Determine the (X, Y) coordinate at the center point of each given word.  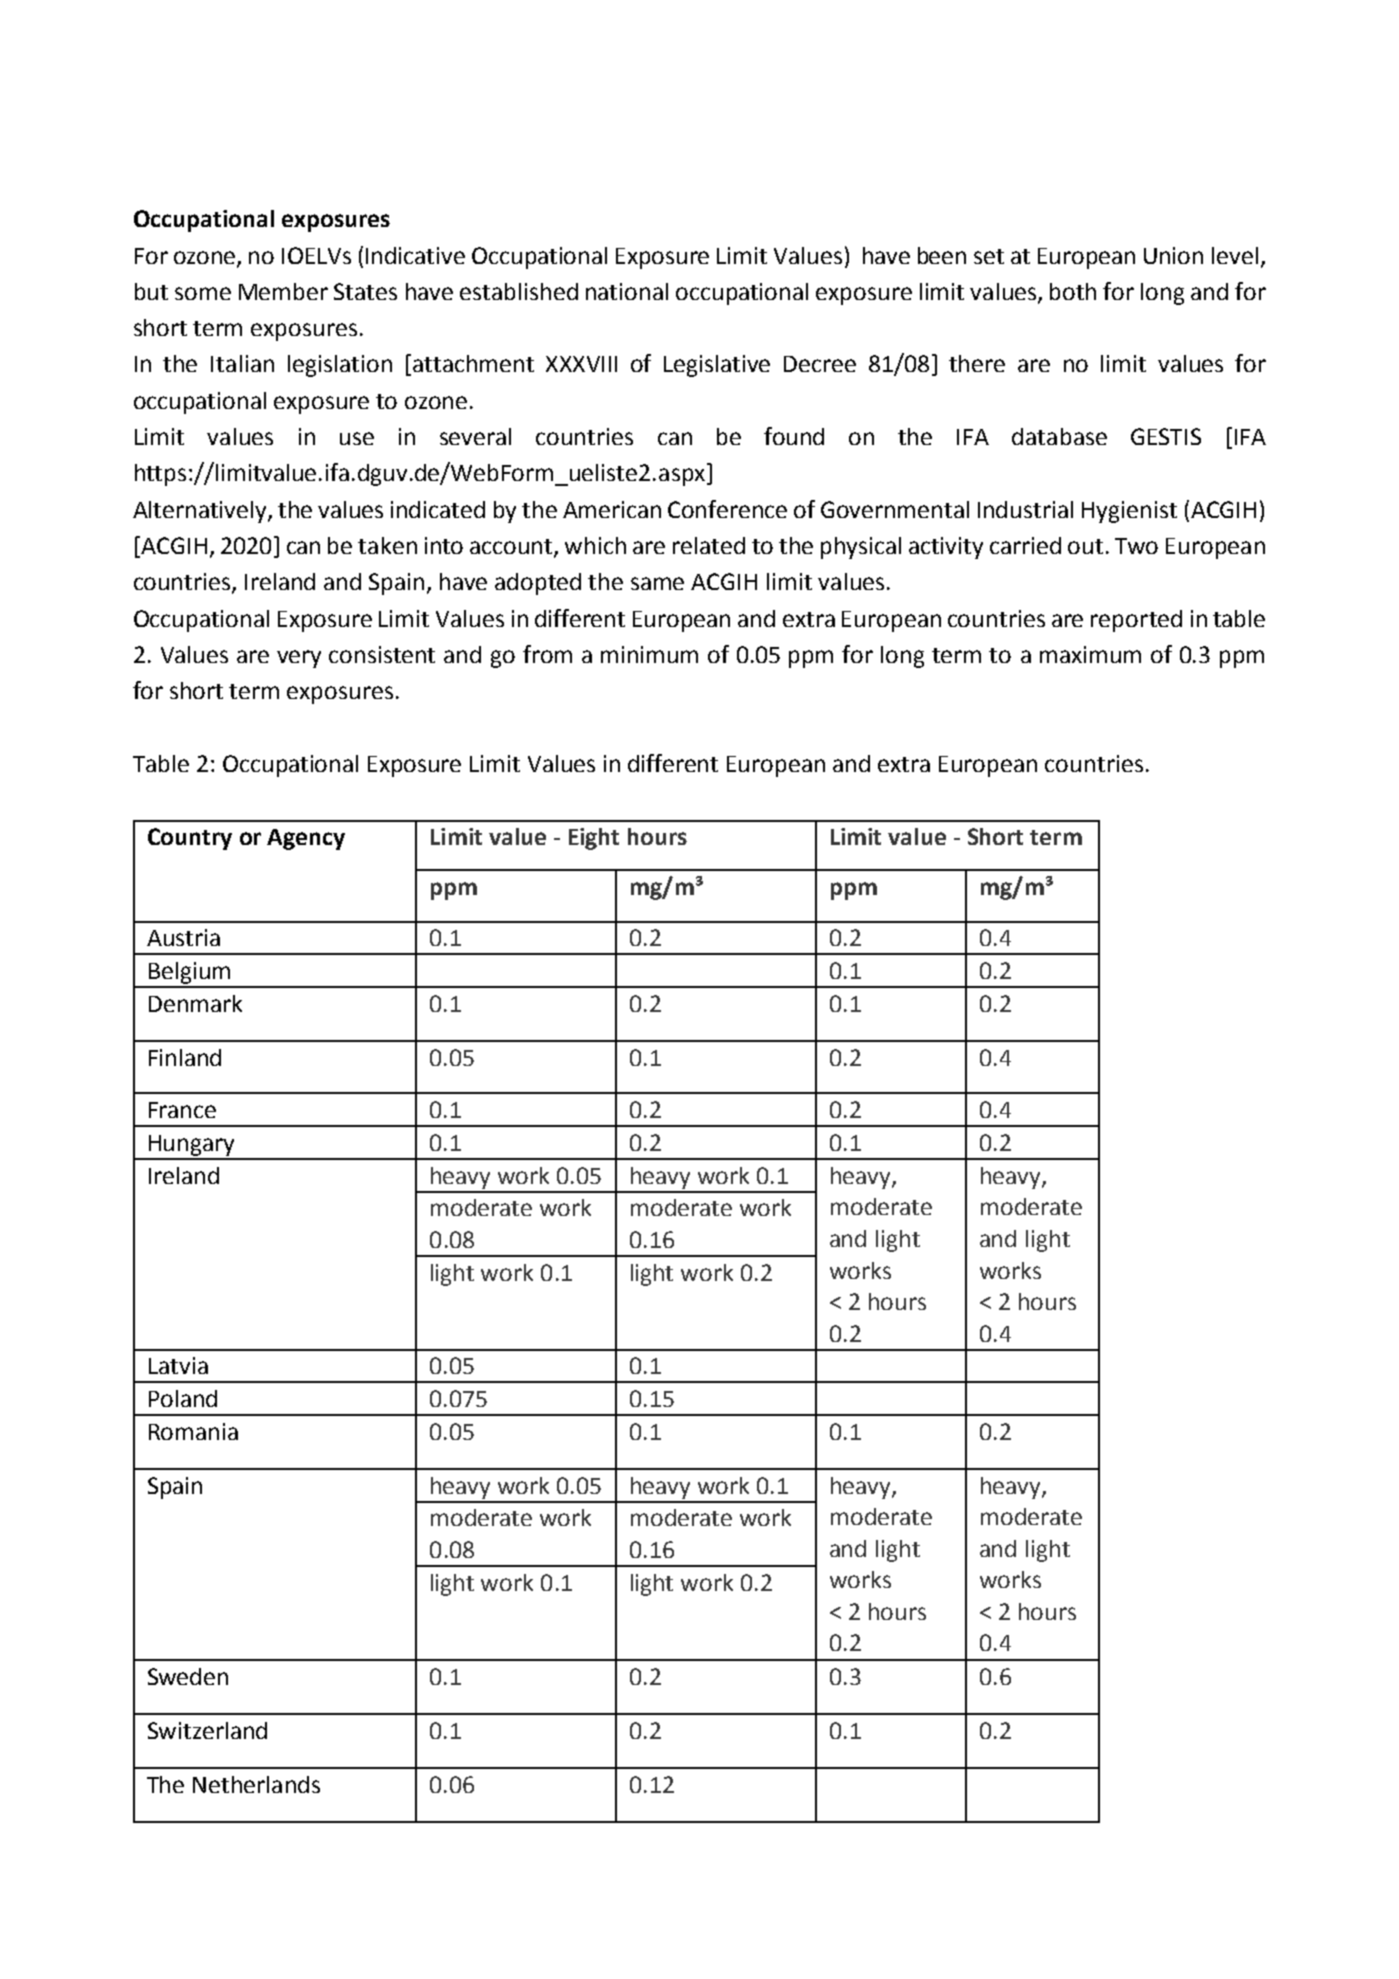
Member (283, 291)
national (627, 291)
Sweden (188, 1676)
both (1073, 291)
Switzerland (207, 1730)
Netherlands (256, 1784)
